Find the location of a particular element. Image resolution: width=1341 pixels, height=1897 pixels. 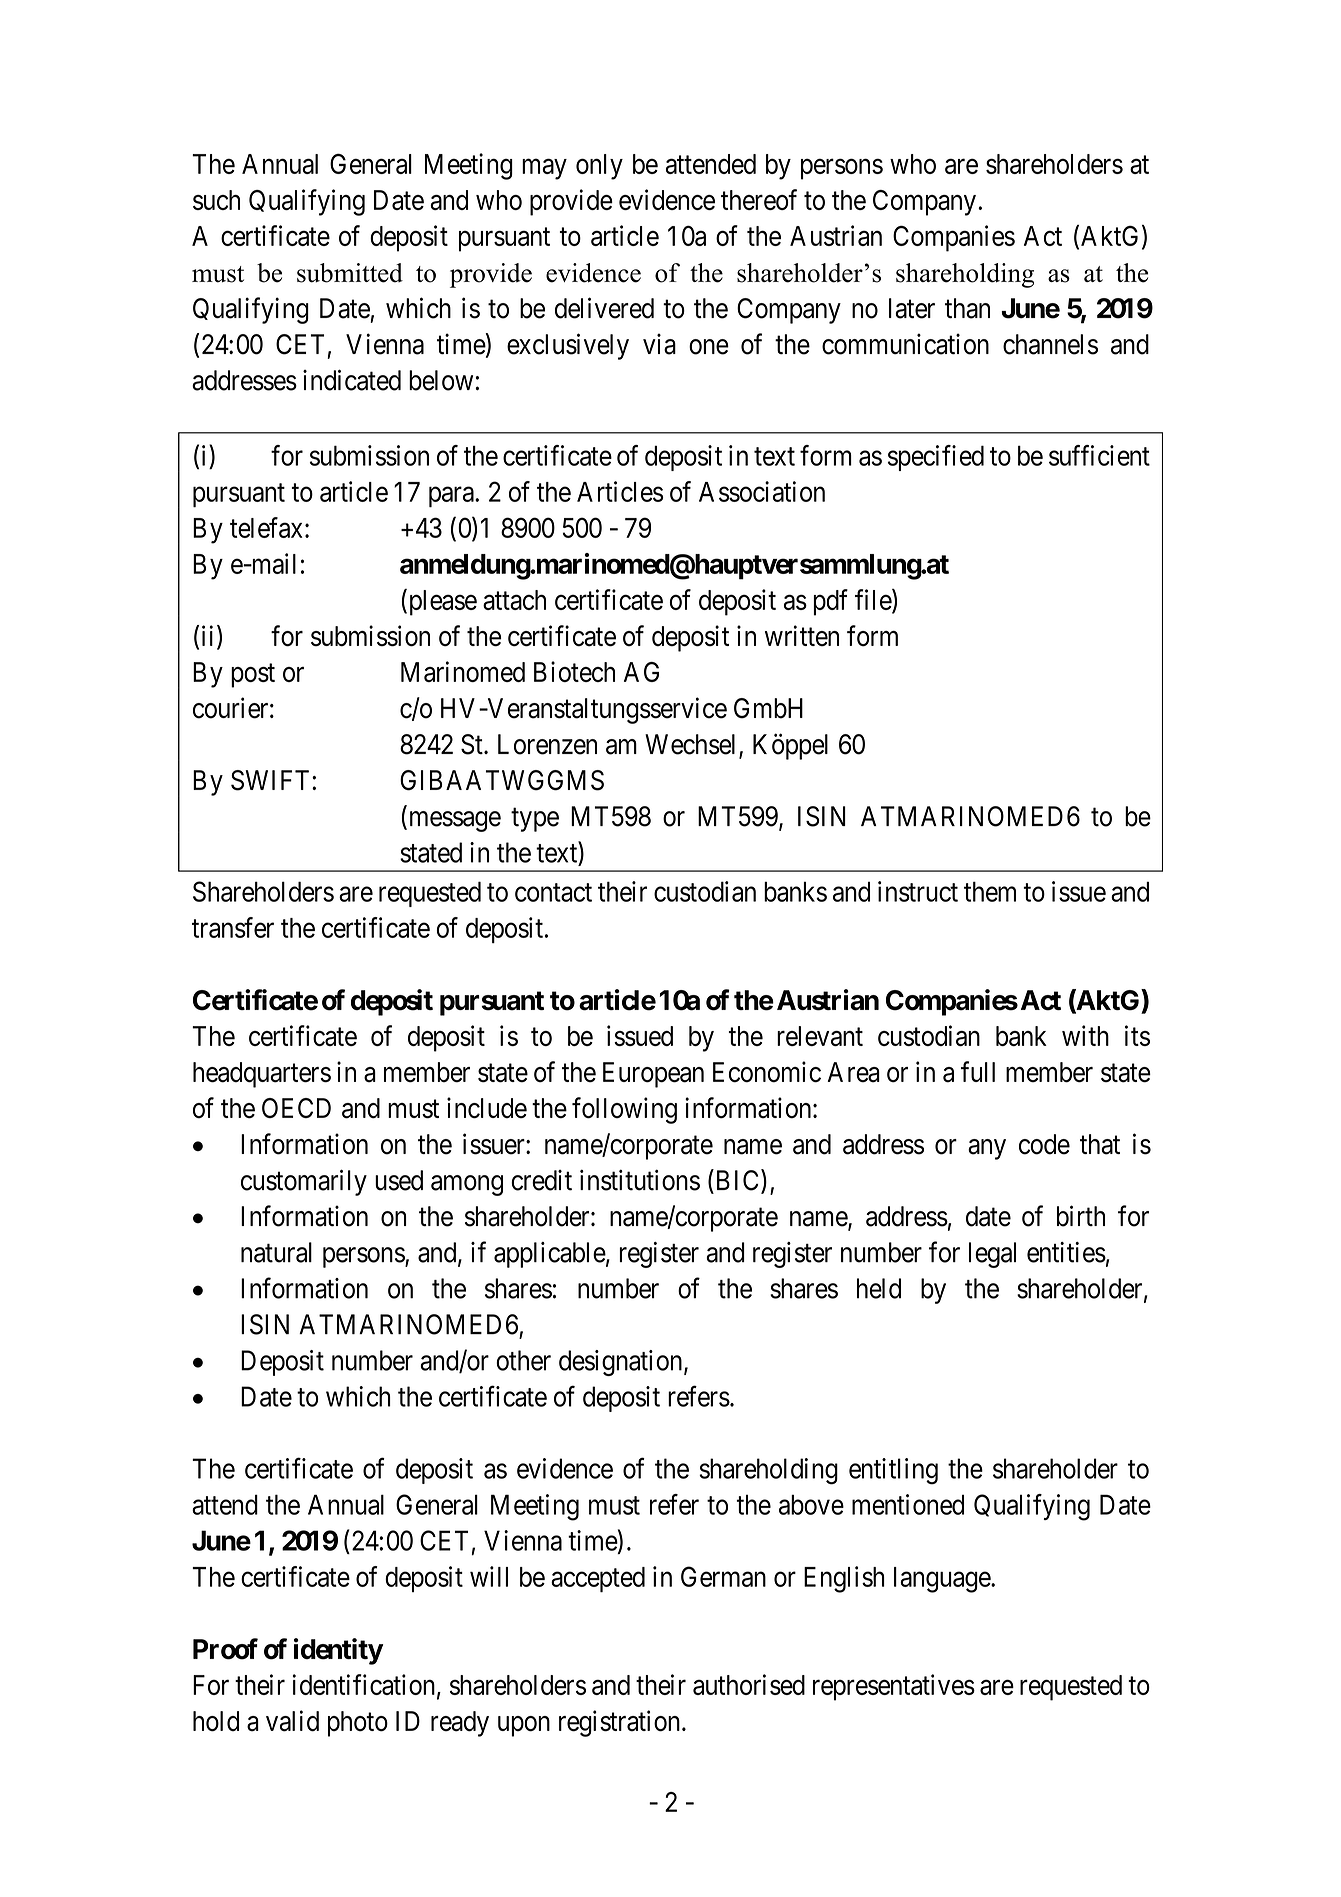

customarily is located at coordinates (304, 1182).
